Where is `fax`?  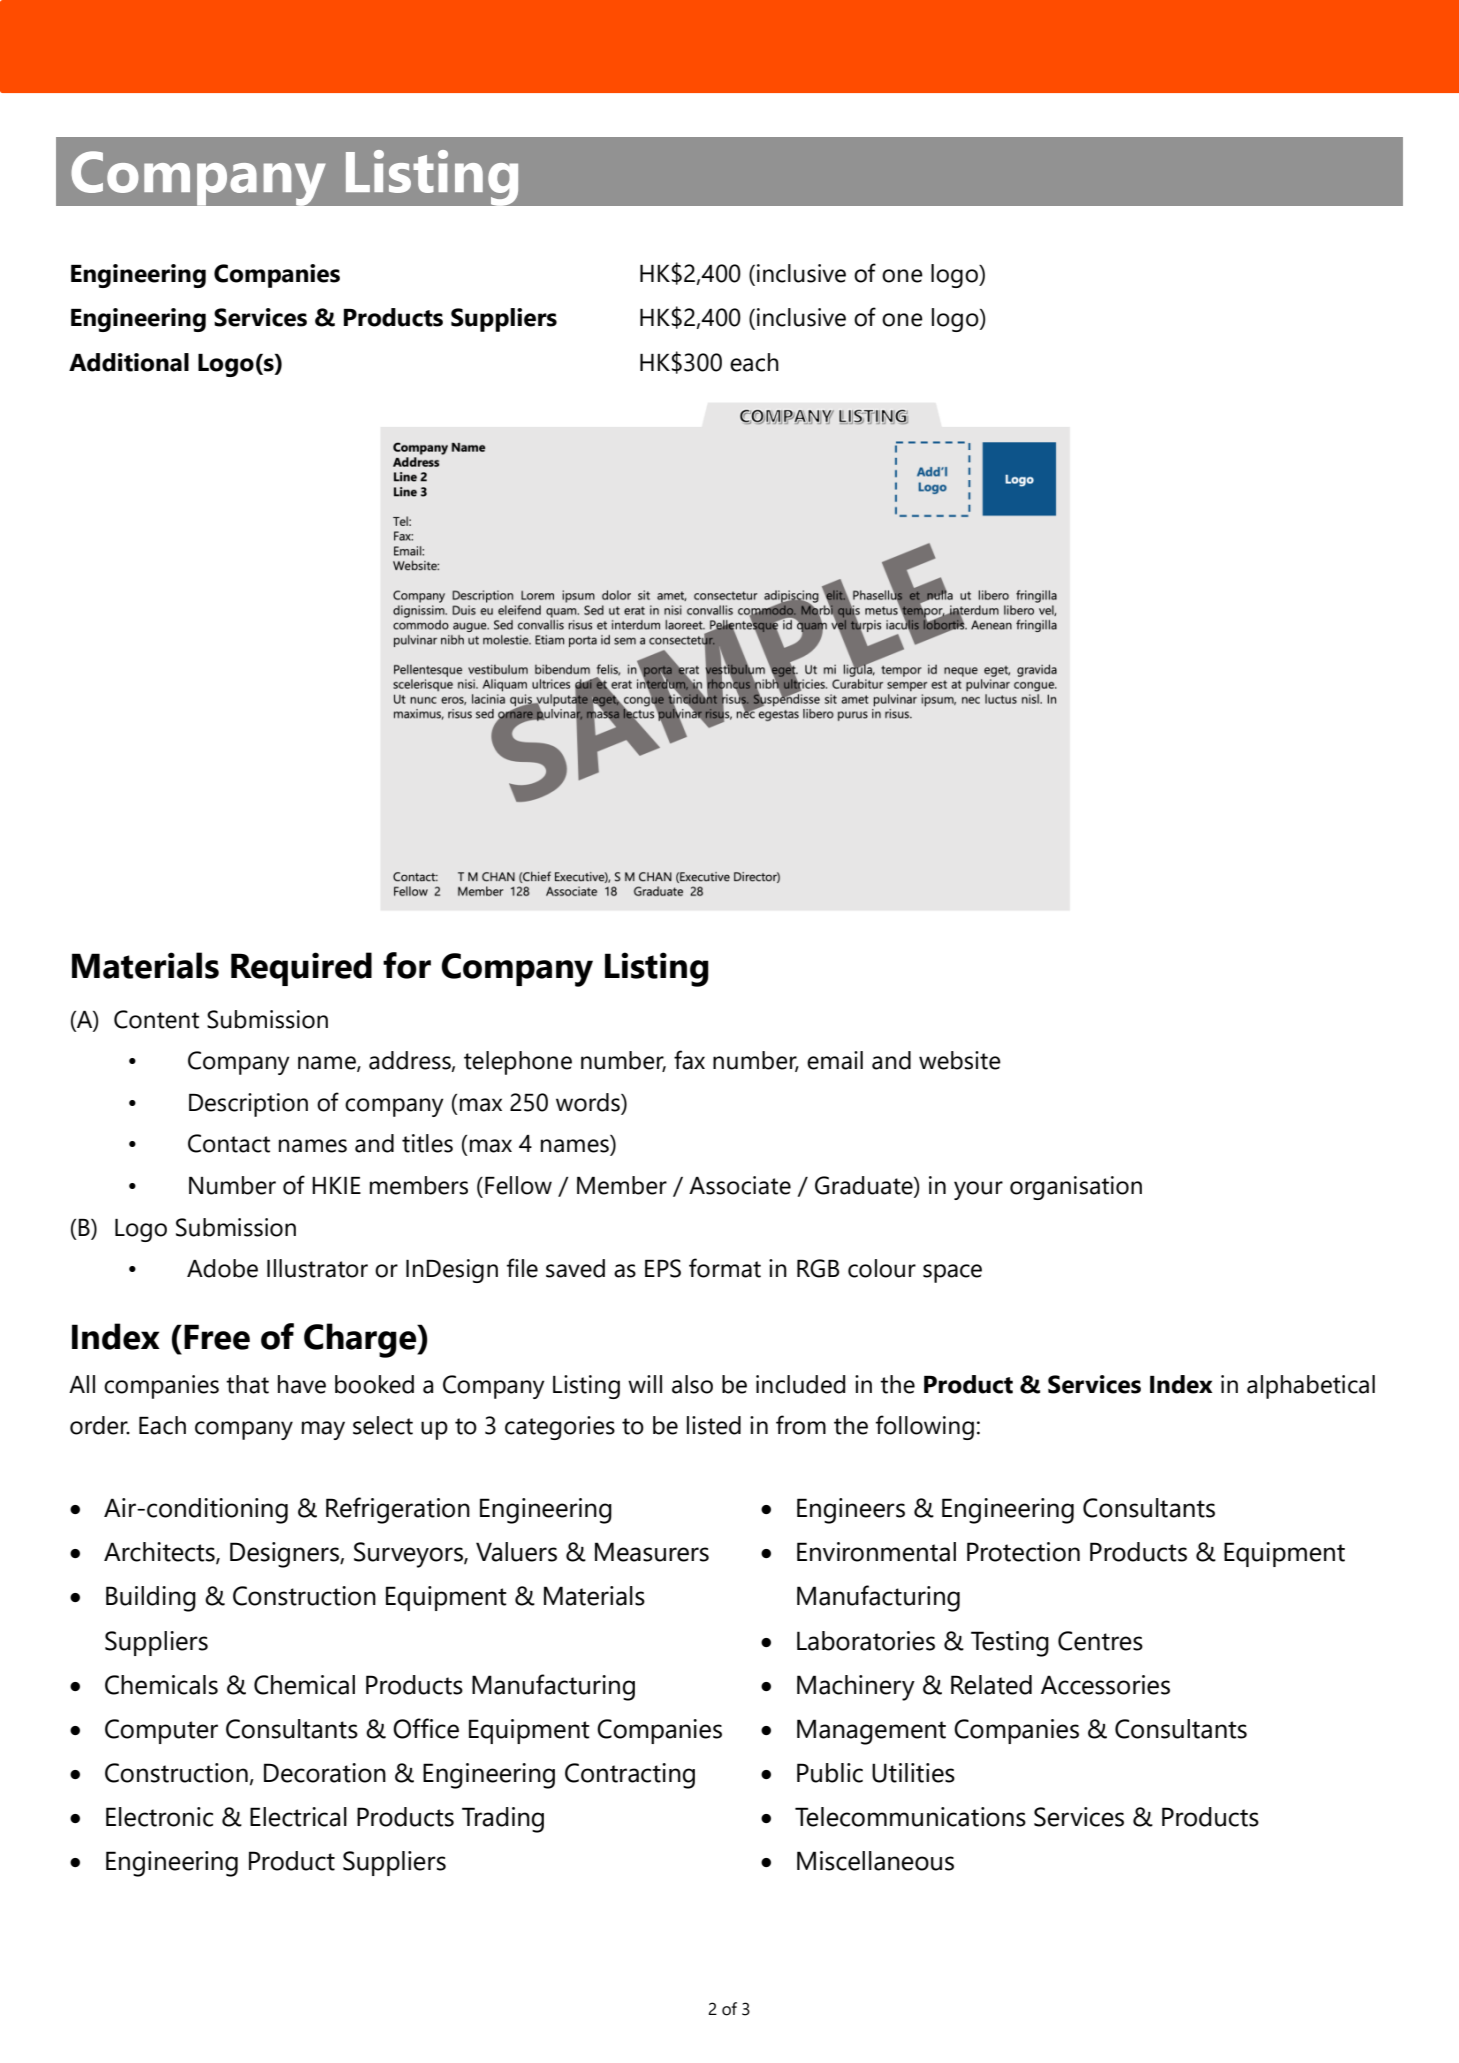
fax is located at coordinates (689, 1060).
